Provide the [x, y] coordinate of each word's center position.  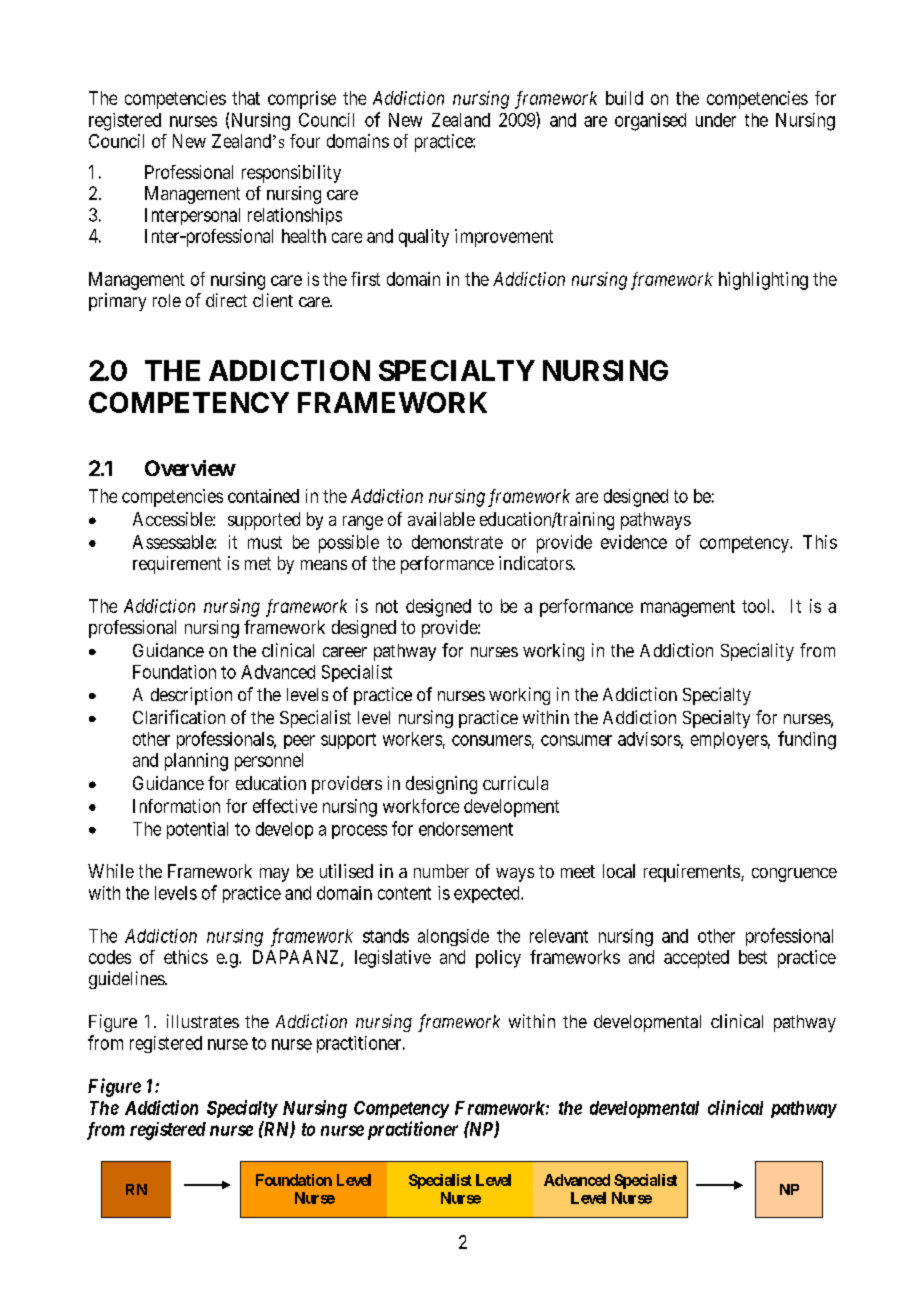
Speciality [757, 652]
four [305, 141]
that [246, 98]
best [753, 957]
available [441, 519]
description [191, 696]
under [716, 120]
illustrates [203, 1021]
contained [263, 496]
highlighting [763, 281]
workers [412, 739]
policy [498, 959]
